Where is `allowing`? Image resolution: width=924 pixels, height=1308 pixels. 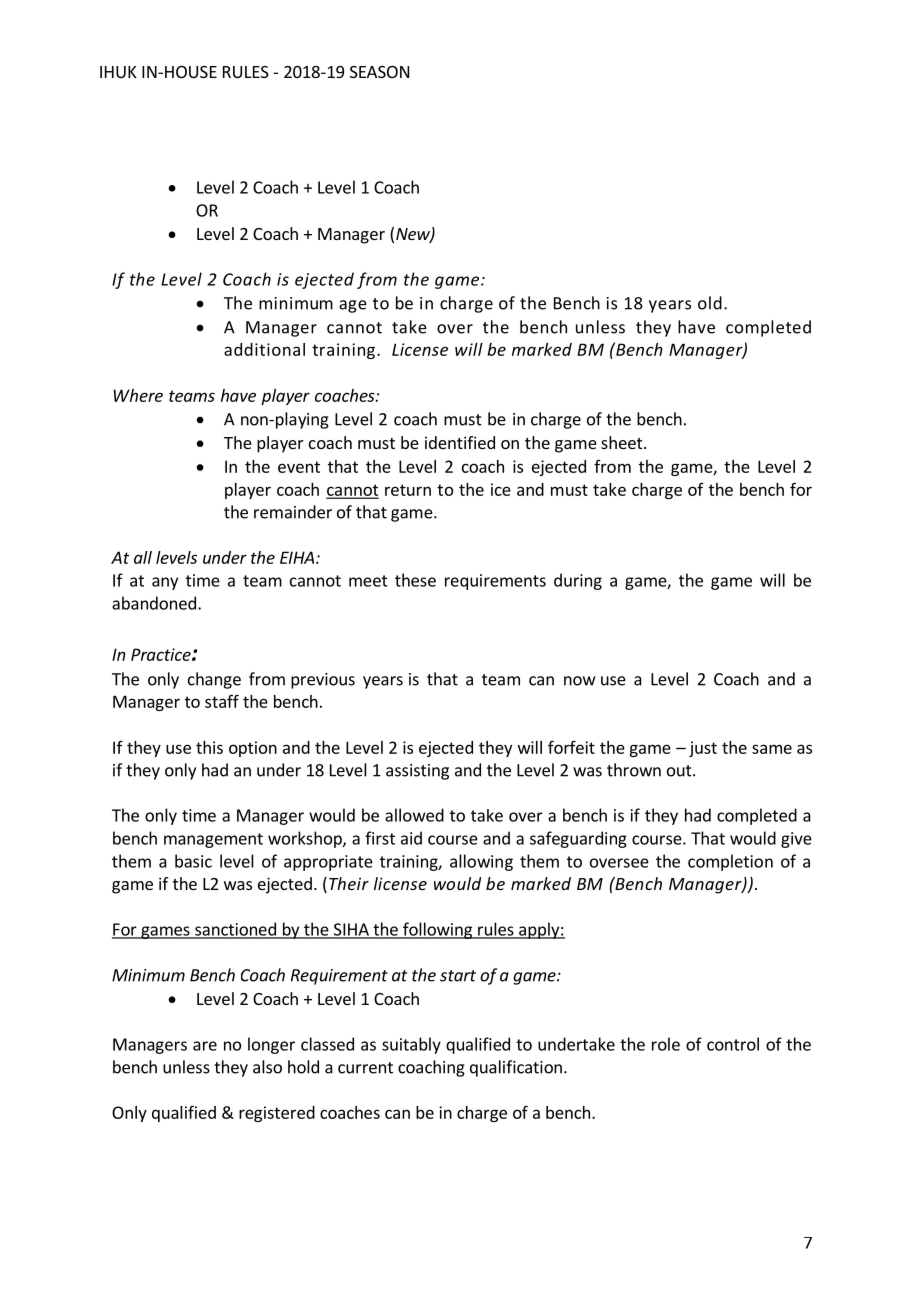
allowing is located at coordinates (481, 862).
